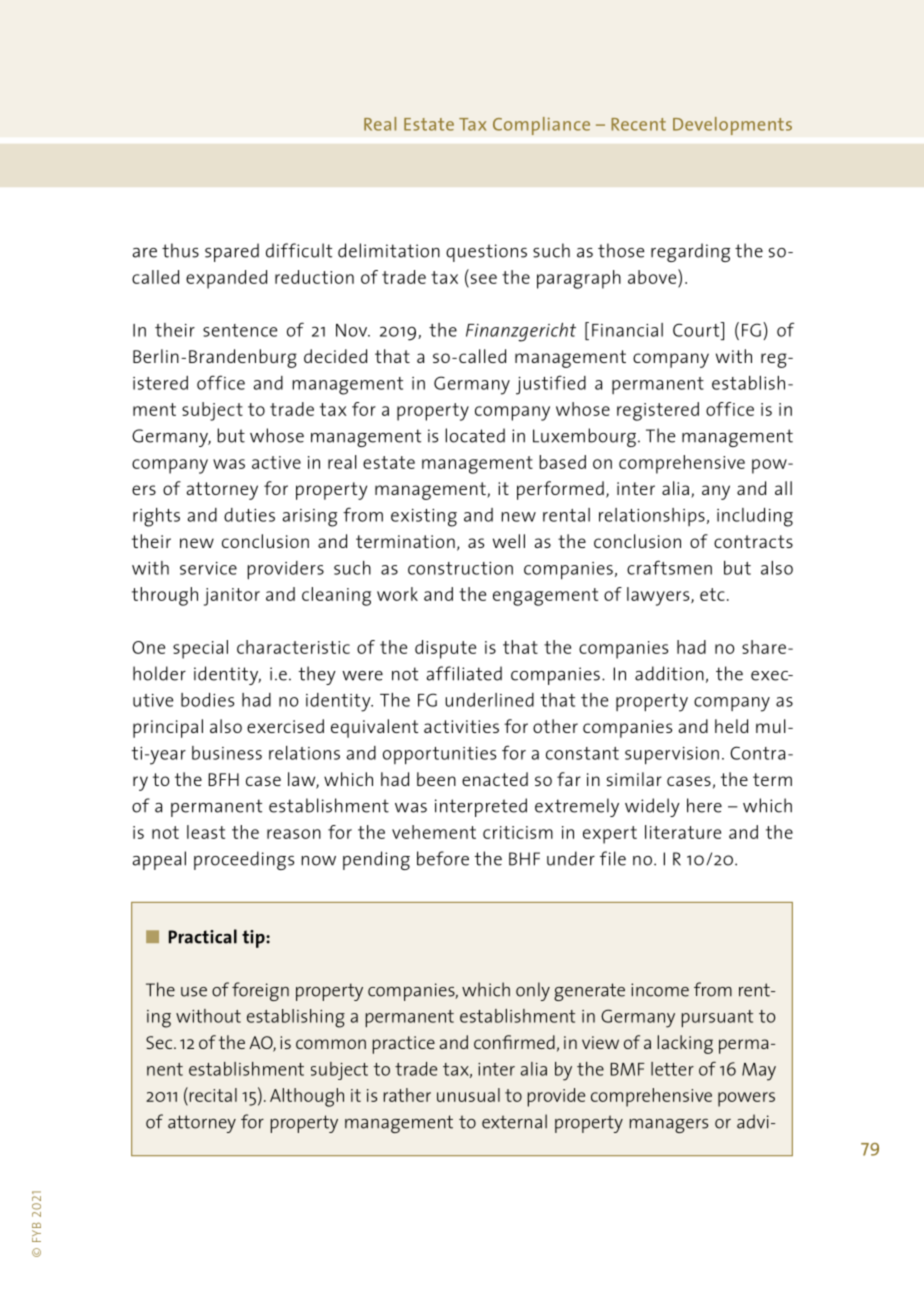 This page has width=924, height=1311. I want to click on located, so click(475, 435).
